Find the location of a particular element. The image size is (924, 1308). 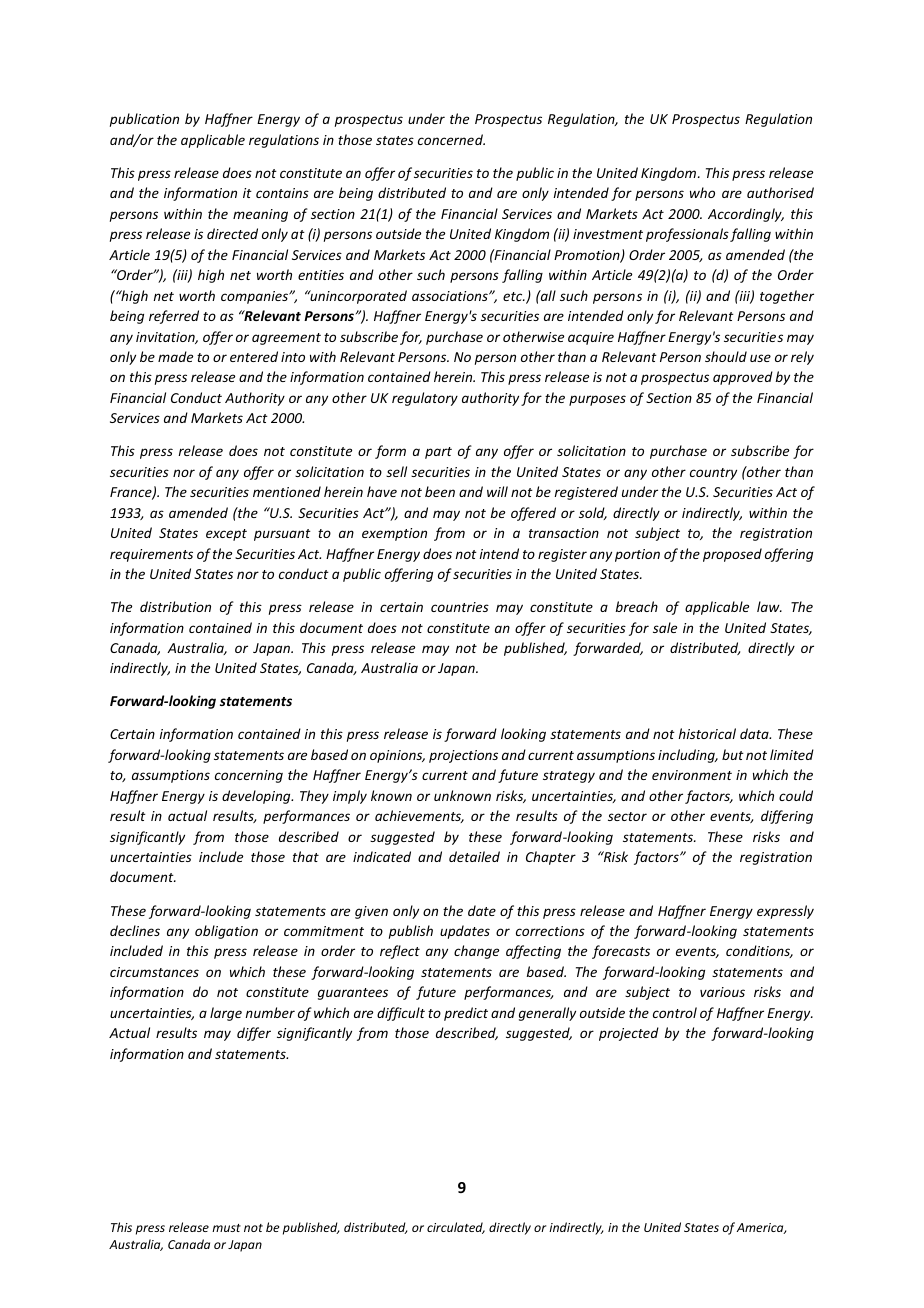

circulated is located at coordinates (456, 1228).
